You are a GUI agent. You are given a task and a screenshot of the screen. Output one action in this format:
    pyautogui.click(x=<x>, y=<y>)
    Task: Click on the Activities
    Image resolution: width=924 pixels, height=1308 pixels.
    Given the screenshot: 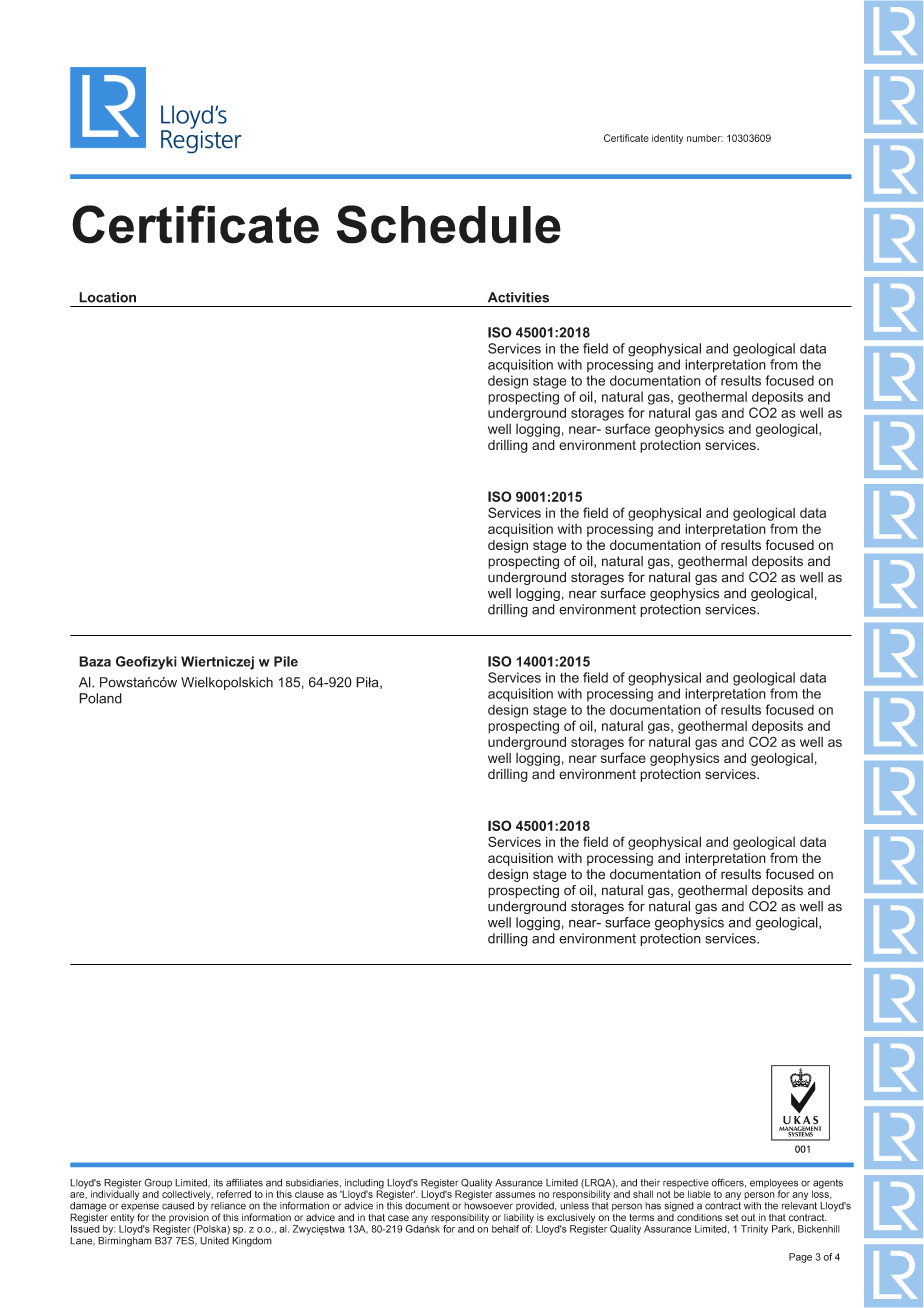 What is the action you would take?
    pyautogui.click(x=518, y=297)
